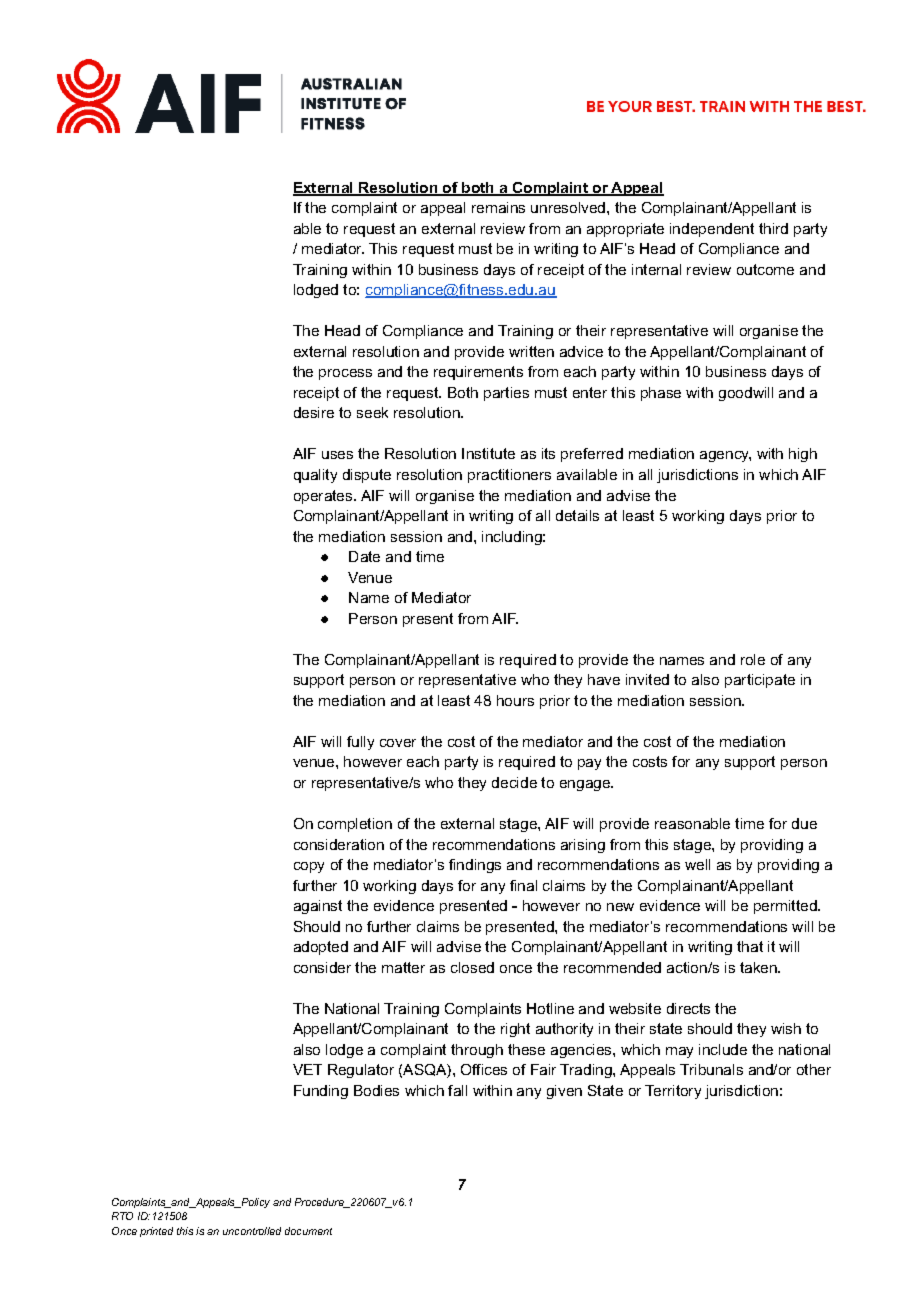 The height and width of the page is (1307, 924). What do you see at coordinates (515, 700) in the page?
I see `hours` at bounding box center [515, 700].
